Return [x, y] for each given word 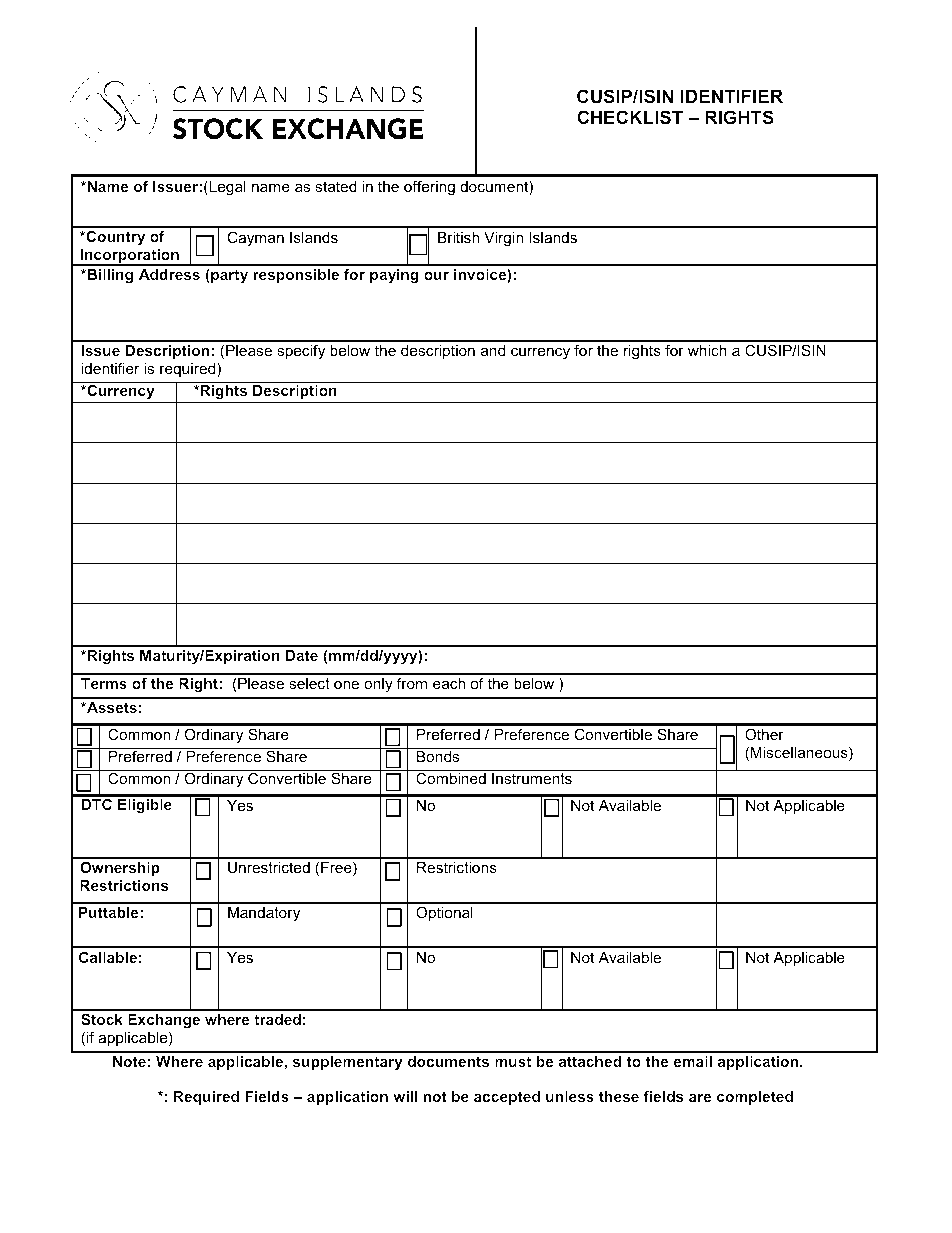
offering [429, 188]
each [449, 683]
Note [129, 1061]
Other [764, 734]
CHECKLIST [630, 117]
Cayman [255, 239]
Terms [104, 683]
